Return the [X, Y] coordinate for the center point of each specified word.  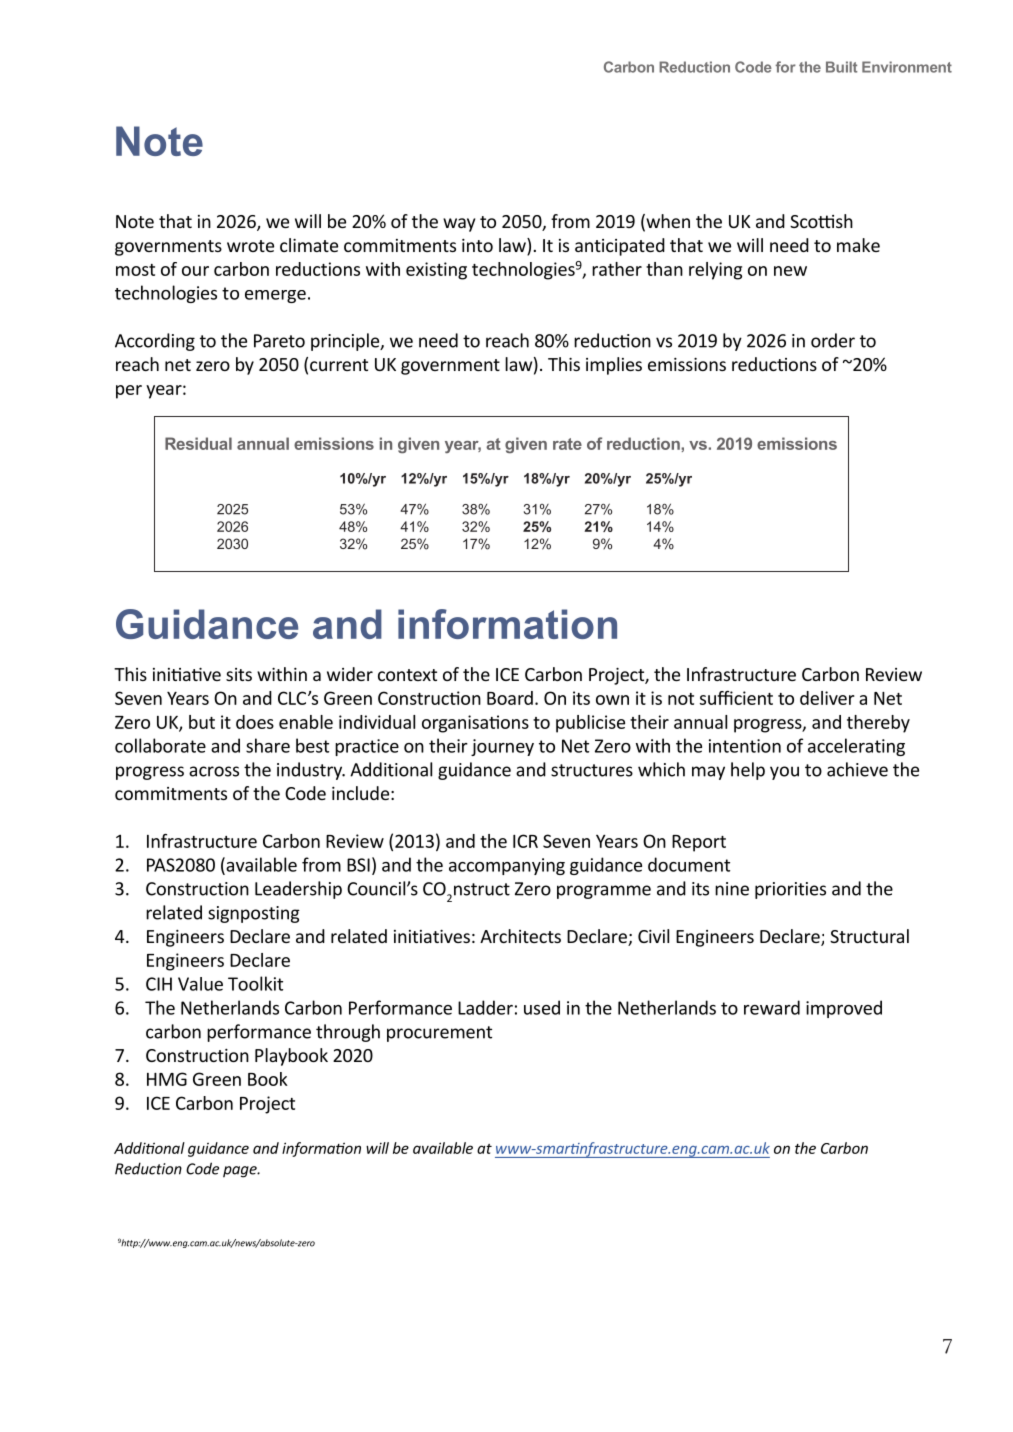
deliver [827, 698]
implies [614, 366]
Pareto [279, 341]
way [459, 225]
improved [844, 1009]
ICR [525, 841]
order [833, 340]
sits [239, 674]
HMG [167, 1079]
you [784, 773]
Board [510, 698]
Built [841, 67]
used [542, 1007]
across [214, 771]
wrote [250, 246]
